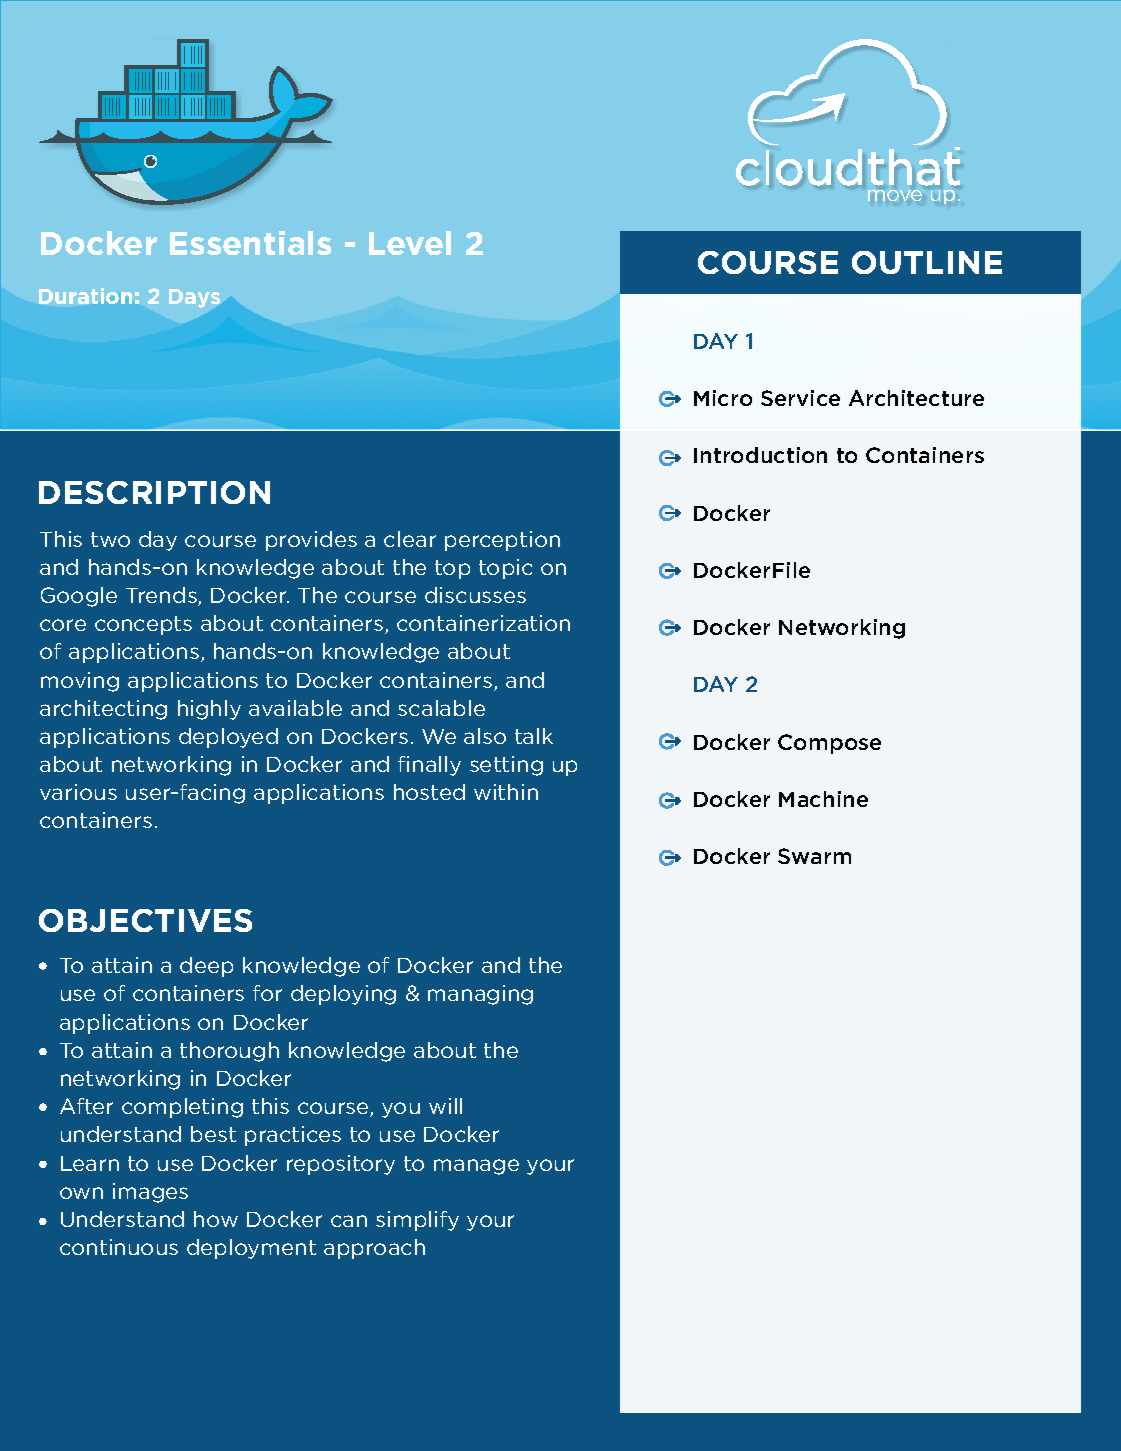 The width and height of the screenshot is (1121, 1451). Describe the element at coordinates (410, 243) in the screenshot. I see `Level` at that location.
